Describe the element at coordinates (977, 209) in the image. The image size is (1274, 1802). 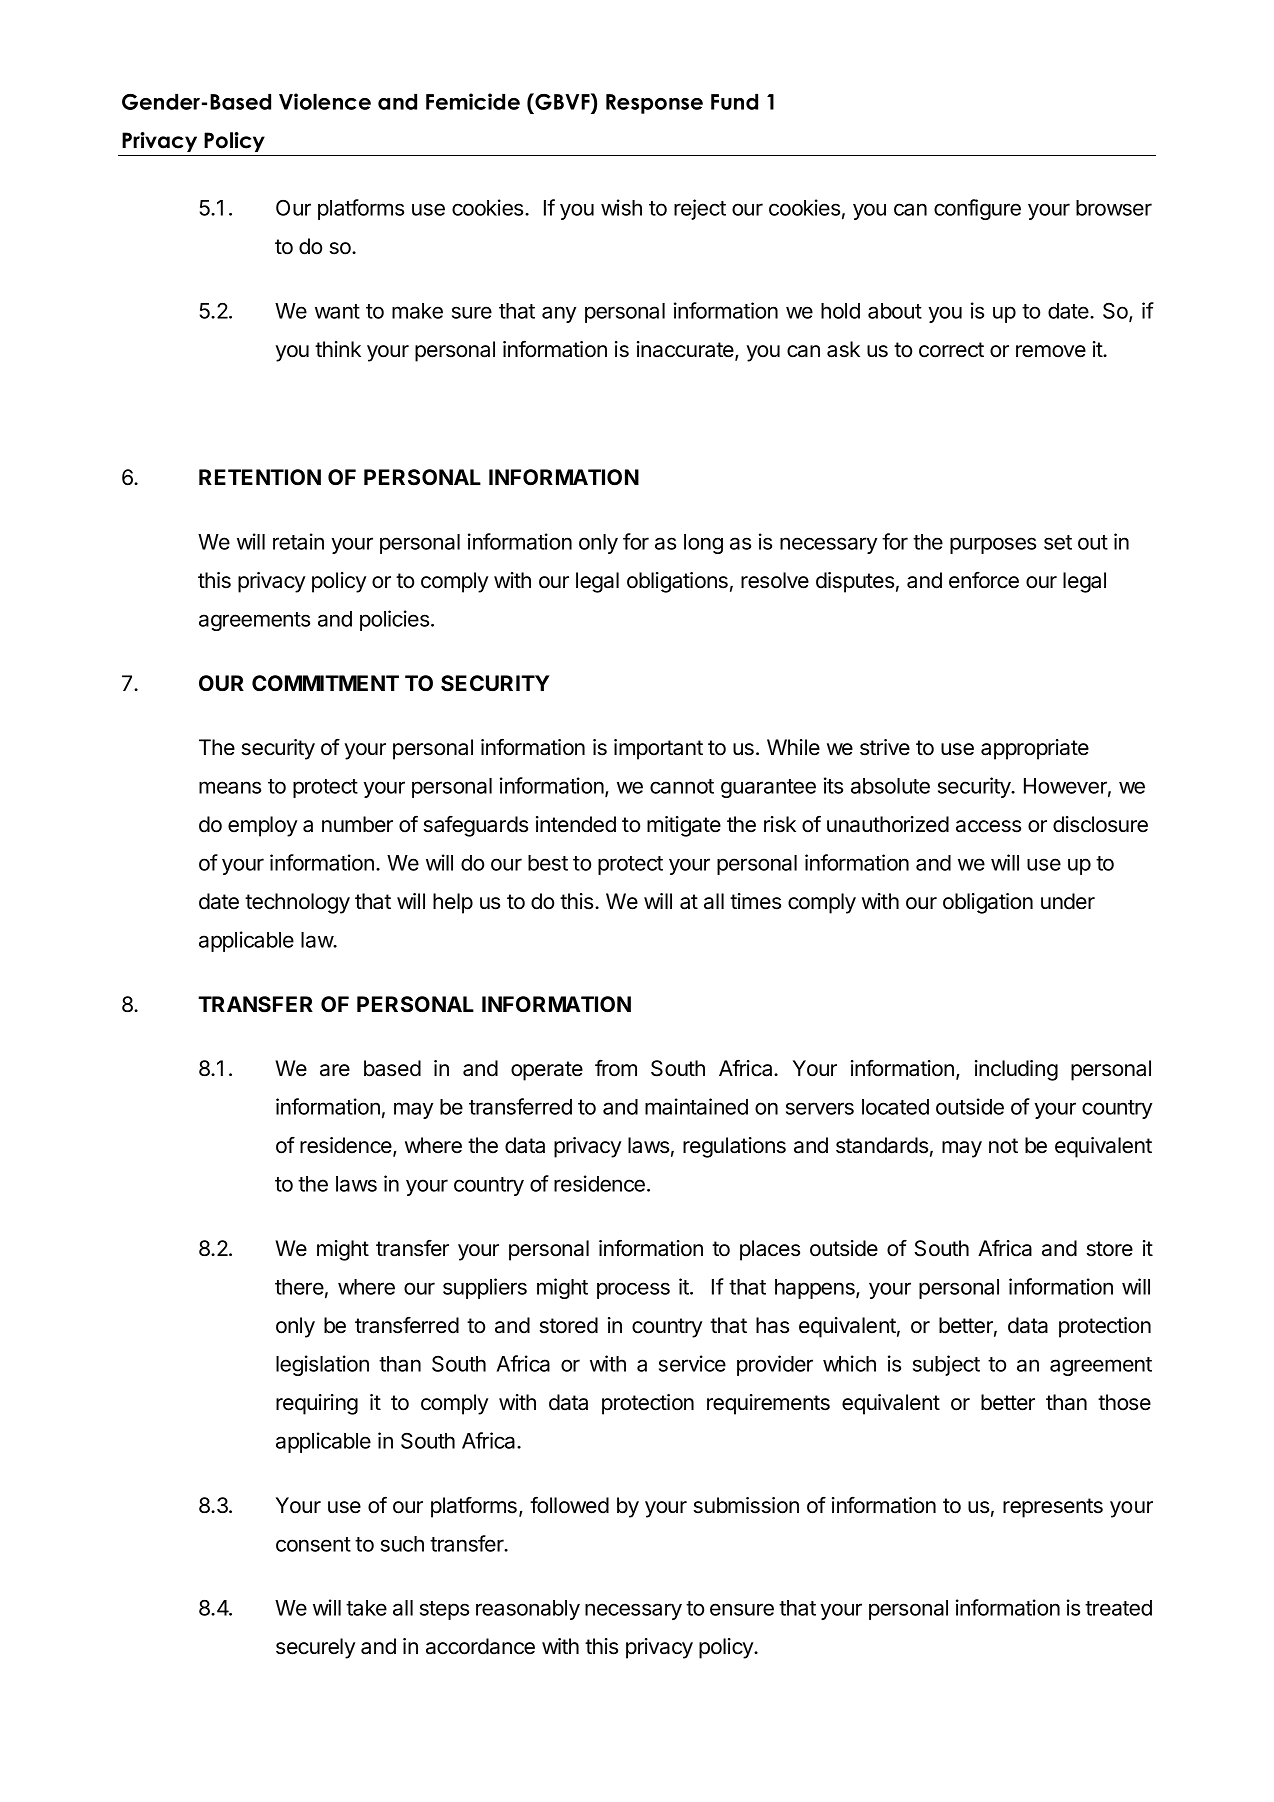
I see `configure` at that location.
